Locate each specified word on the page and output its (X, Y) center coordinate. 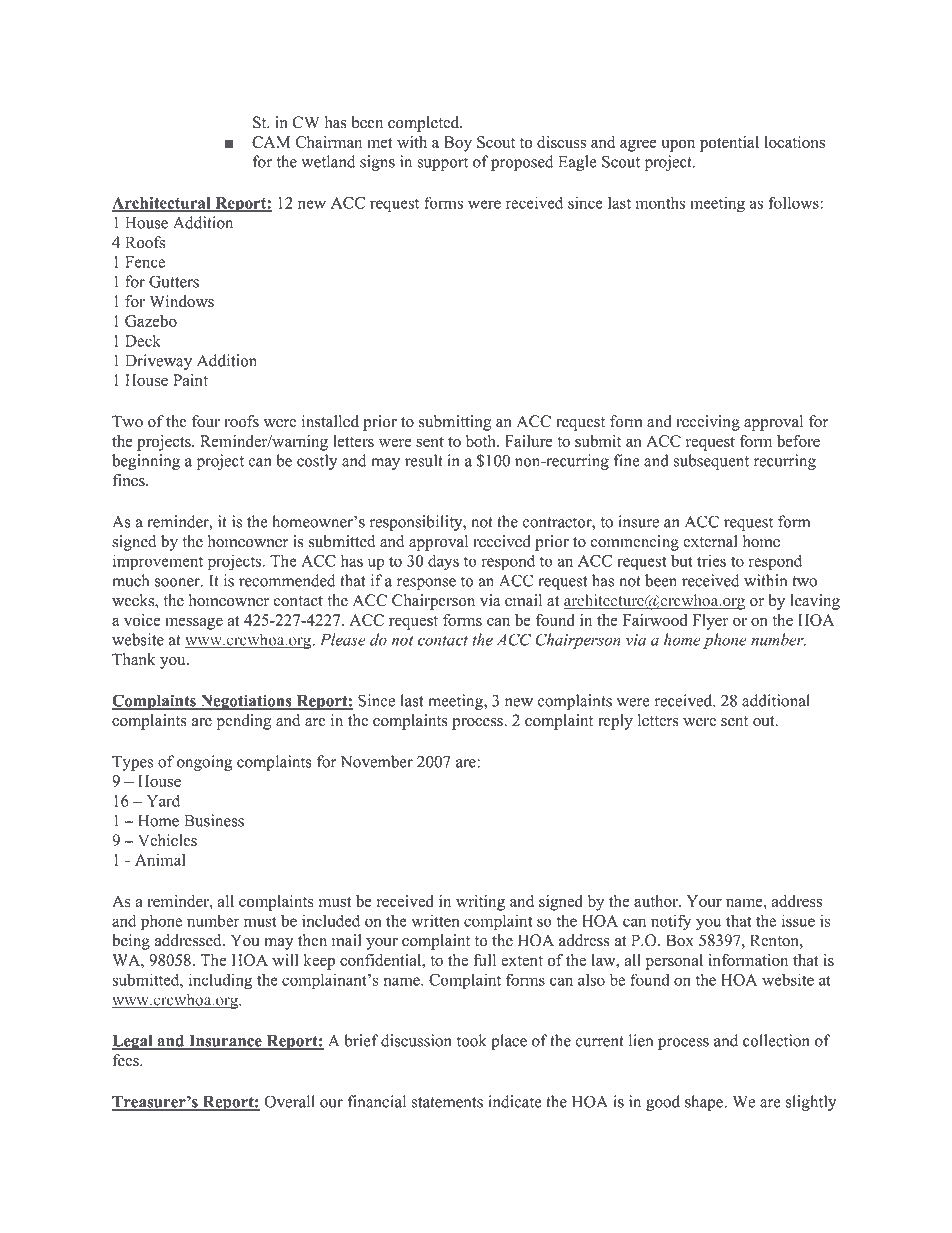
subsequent (711, 462)
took (472, 1040)
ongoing (204, 763)
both (482, 441)
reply (615, 722)
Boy (458, 144)
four (206, 421)
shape (705, 1103)
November (377, 761)
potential (729, 144)
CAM (271, 142)
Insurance (225, 1042)
